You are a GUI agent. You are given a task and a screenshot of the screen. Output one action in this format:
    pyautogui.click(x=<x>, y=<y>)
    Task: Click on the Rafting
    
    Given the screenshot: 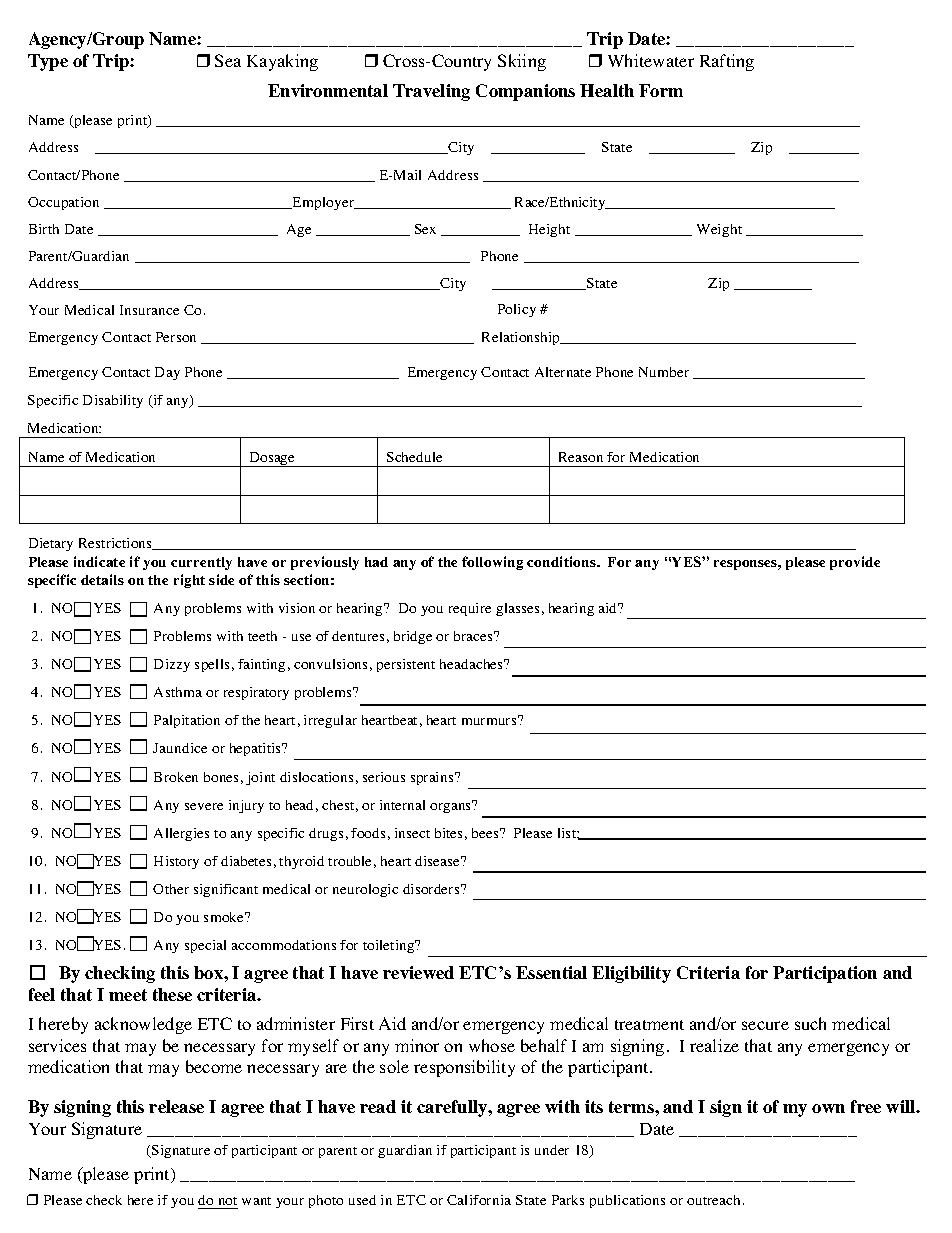 What is the action you would take?
    pyautogui.click(x=727, y=62)
